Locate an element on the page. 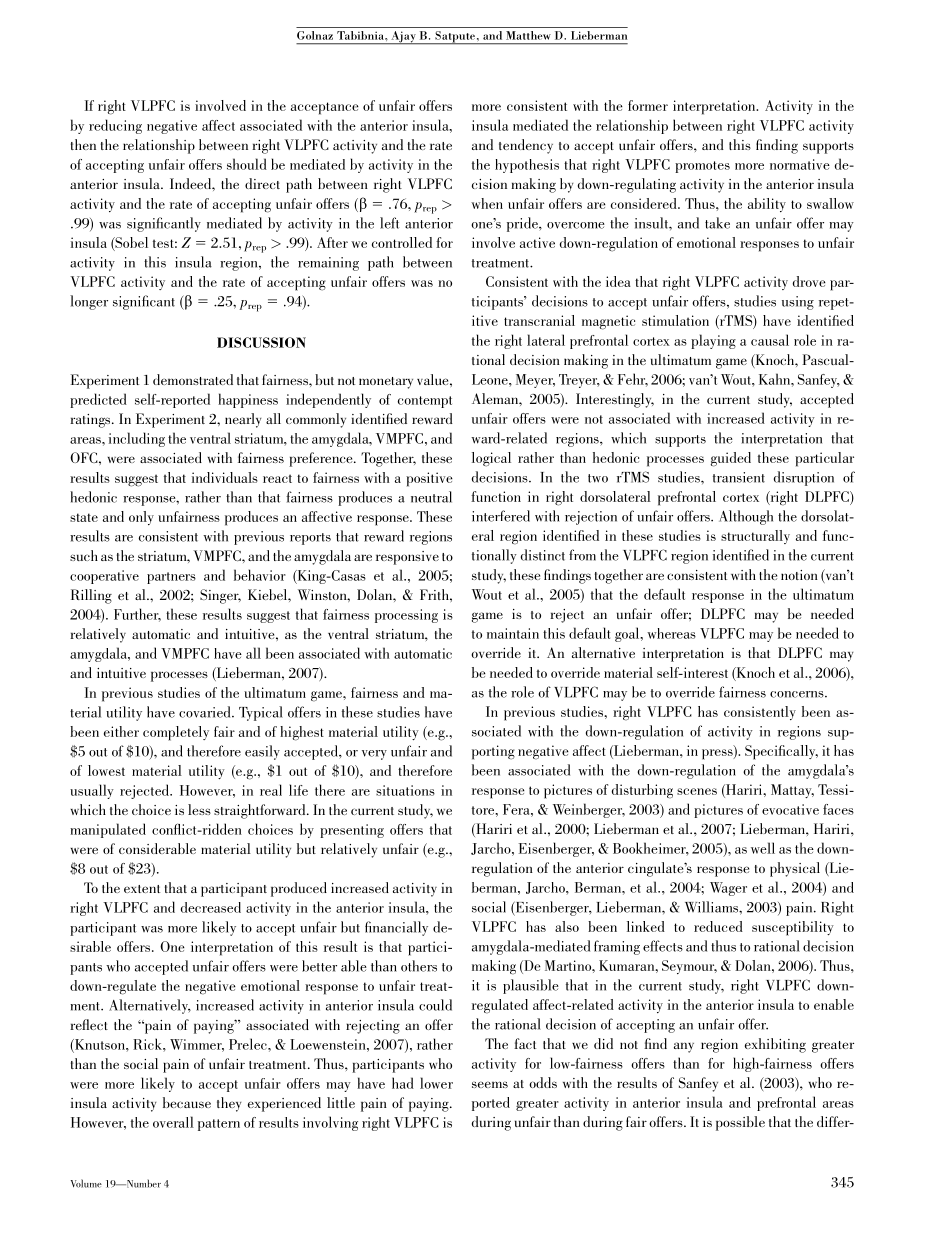 The image size is (952, 1233). notion is located at coordinates (799, 575).
